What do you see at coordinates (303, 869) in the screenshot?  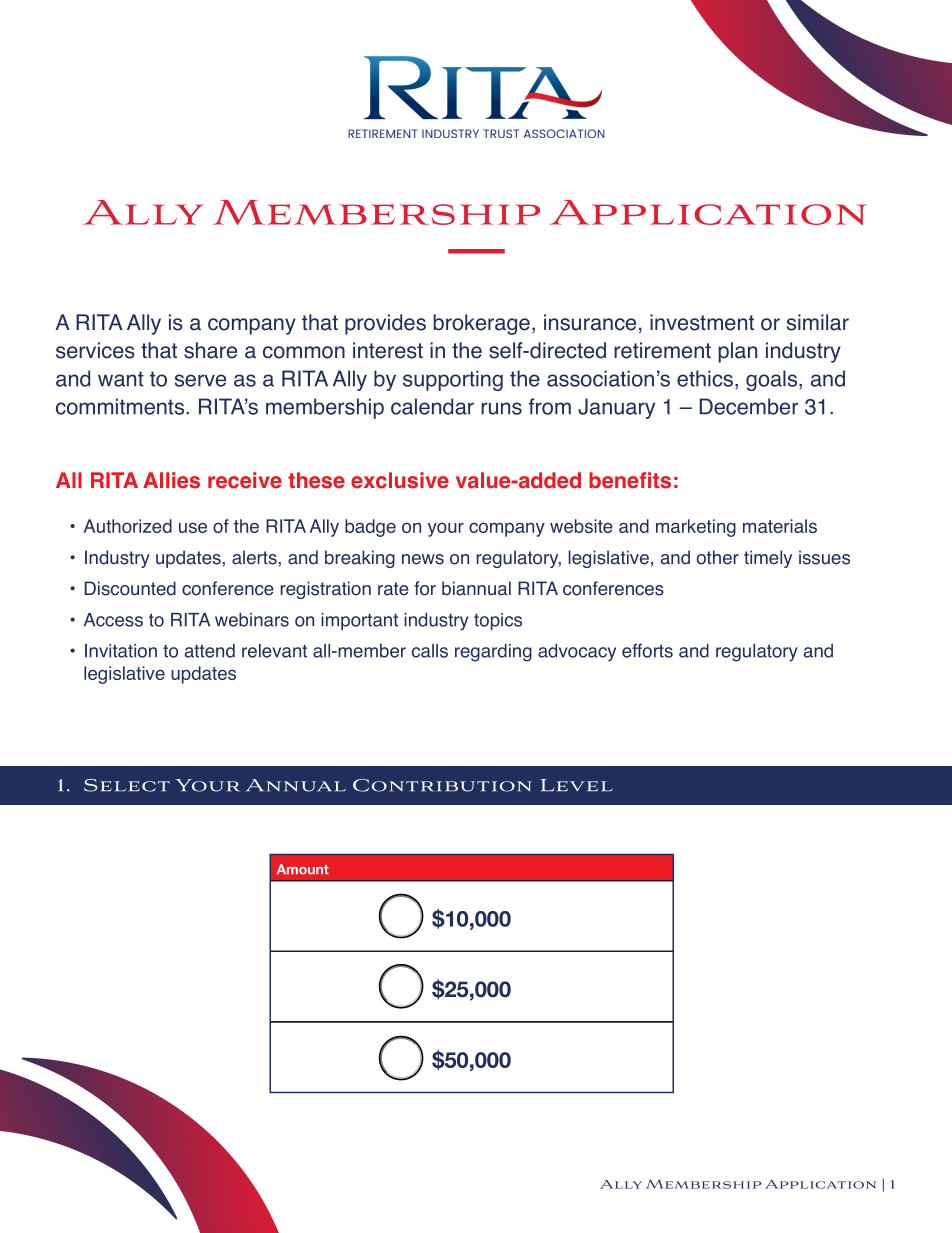 I see `Amount` at bounding box center [303, 869].
